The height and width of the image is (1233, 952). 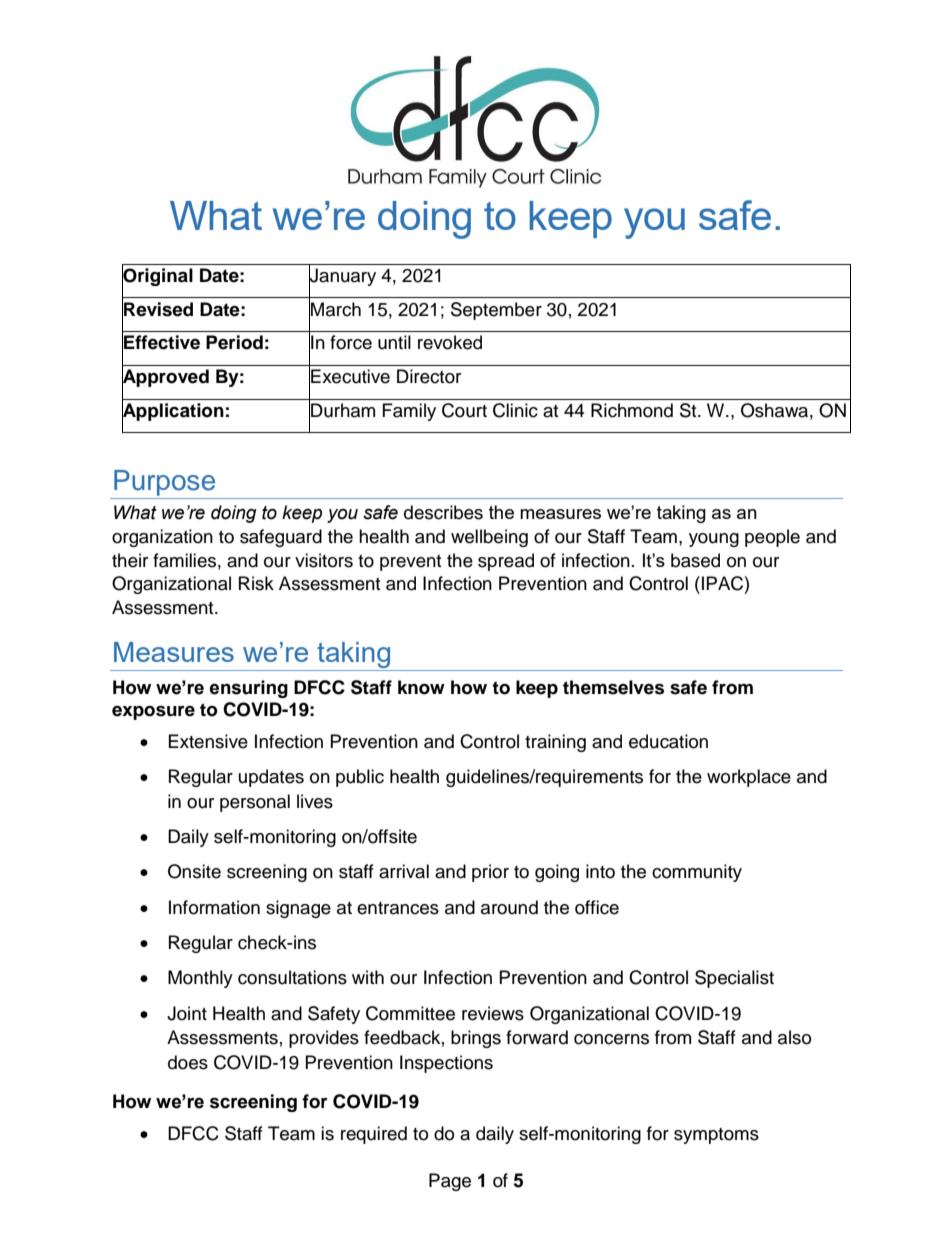 I want to click on young, so click(x=714, y=540).
